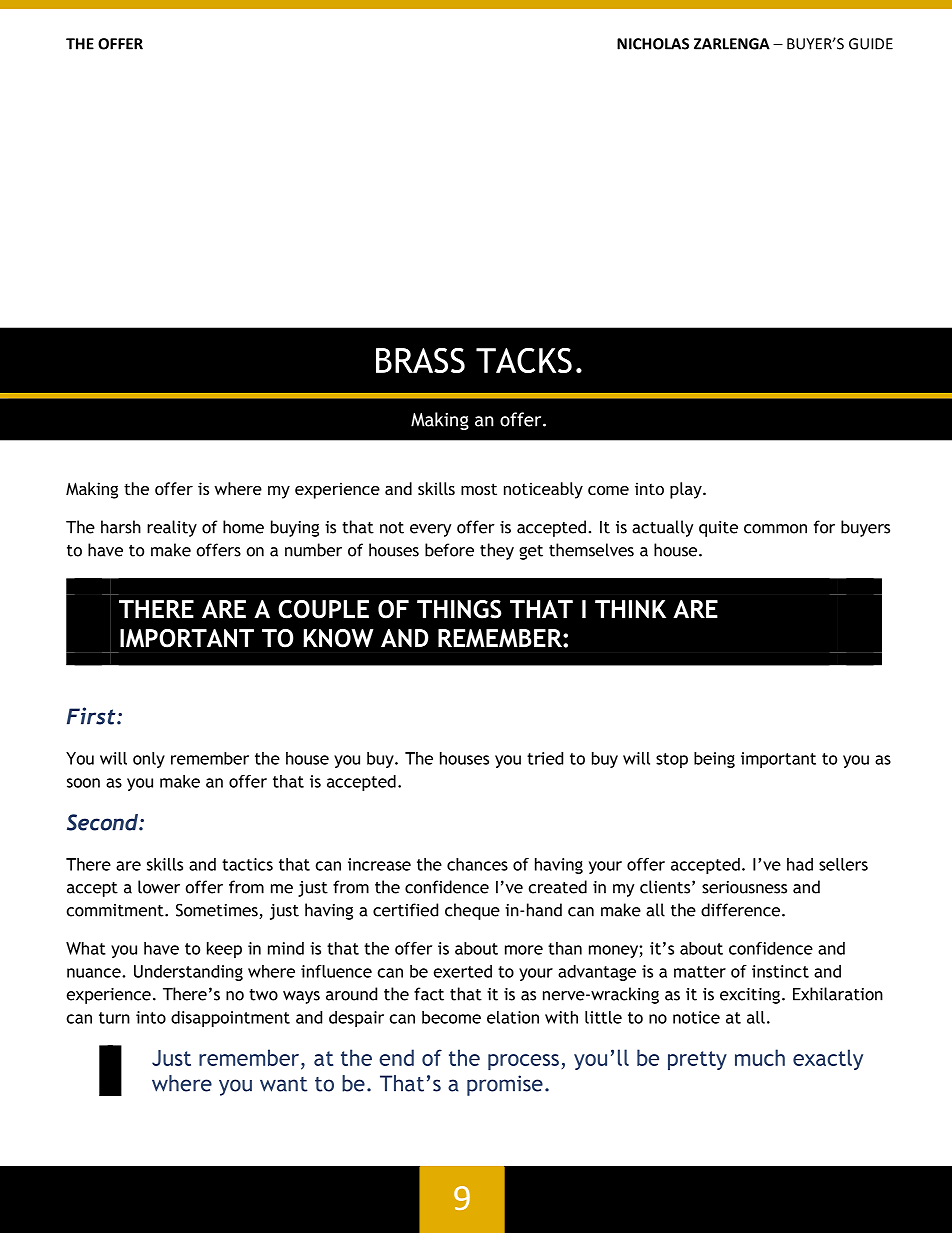 The height and width of the screenshot is (1233, 952). What do you see at coordinates (479, 489) in the screenshot?
I see `most` at bounding box center [479, 489].
